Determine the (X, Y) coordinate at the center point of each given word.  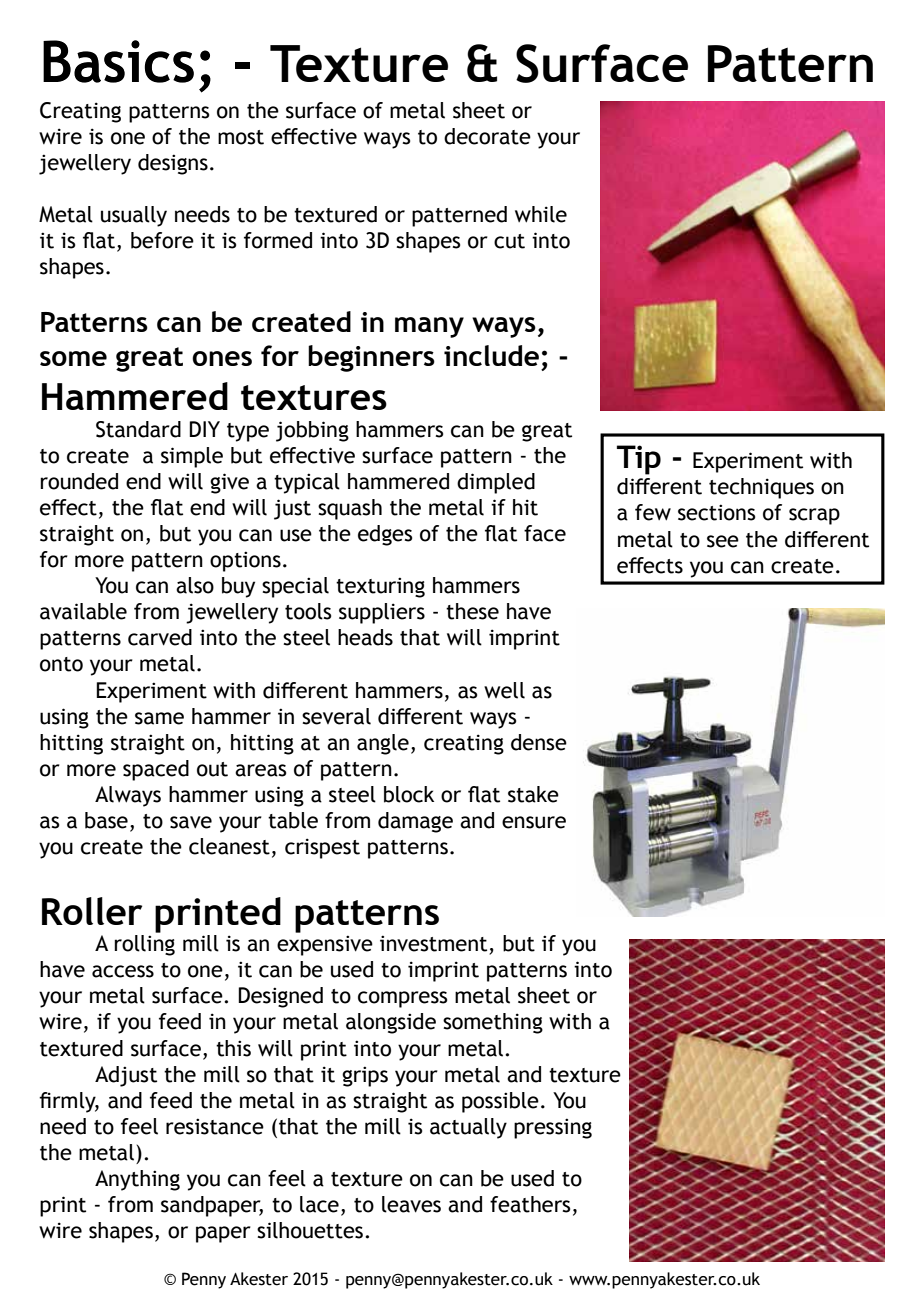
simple (192, 457)
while (541, 214)
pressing (553, 1128)
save (191, 822)
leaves (411, 1204)
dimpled (496, 483)
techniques (761, 488)
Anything (137, 1180)
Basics (118, 61)
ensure (534, 822)
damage (415, 822)
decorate (487, 136)
